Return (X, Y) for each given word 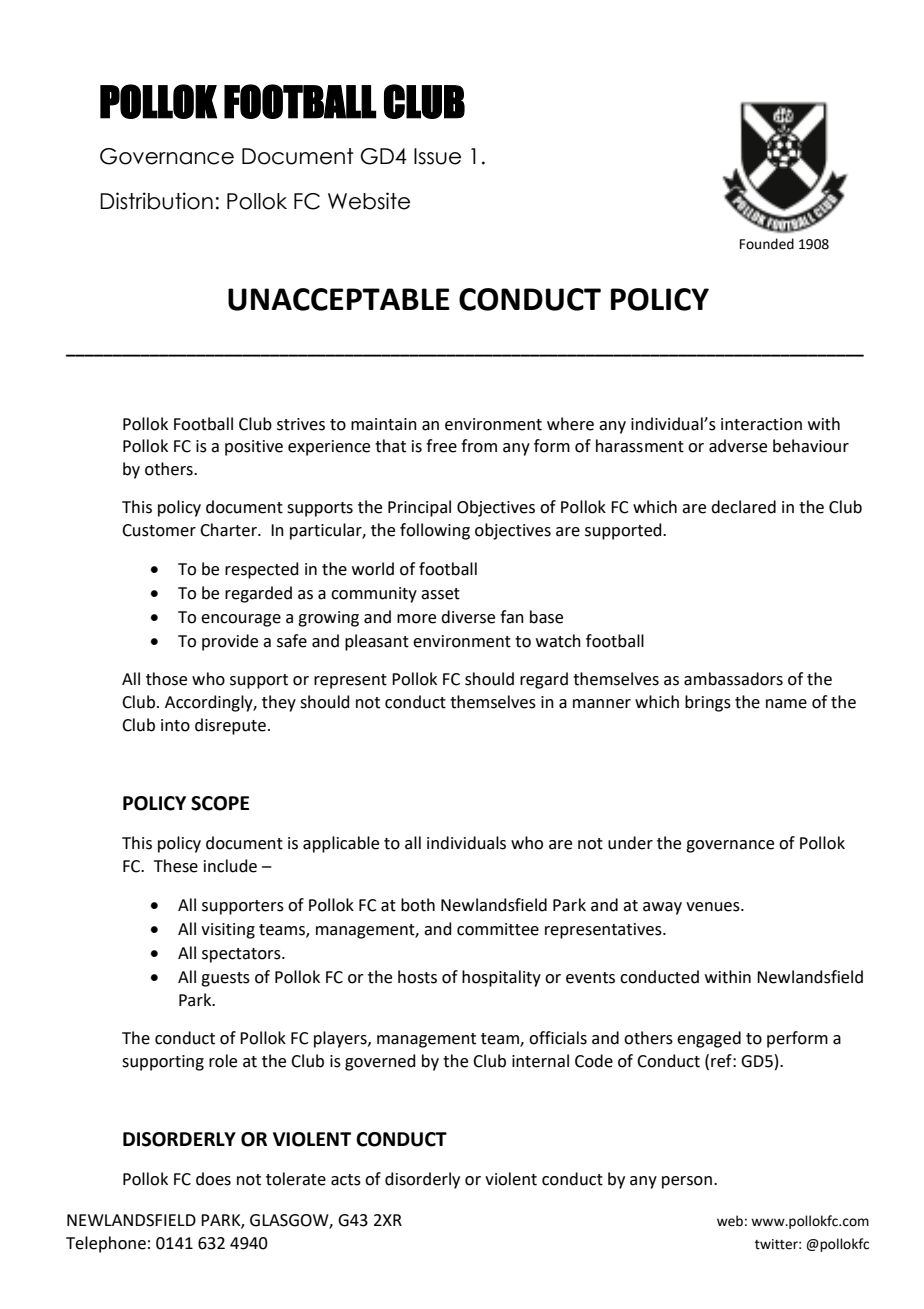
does (213, 1179)
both (418, 905)
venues (714, 907)
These (176, 866)
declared (743, 507)
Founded (767, 244)
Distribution (156, 201)
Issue (437, 156)
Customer (159, 530)
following (435, 531)
